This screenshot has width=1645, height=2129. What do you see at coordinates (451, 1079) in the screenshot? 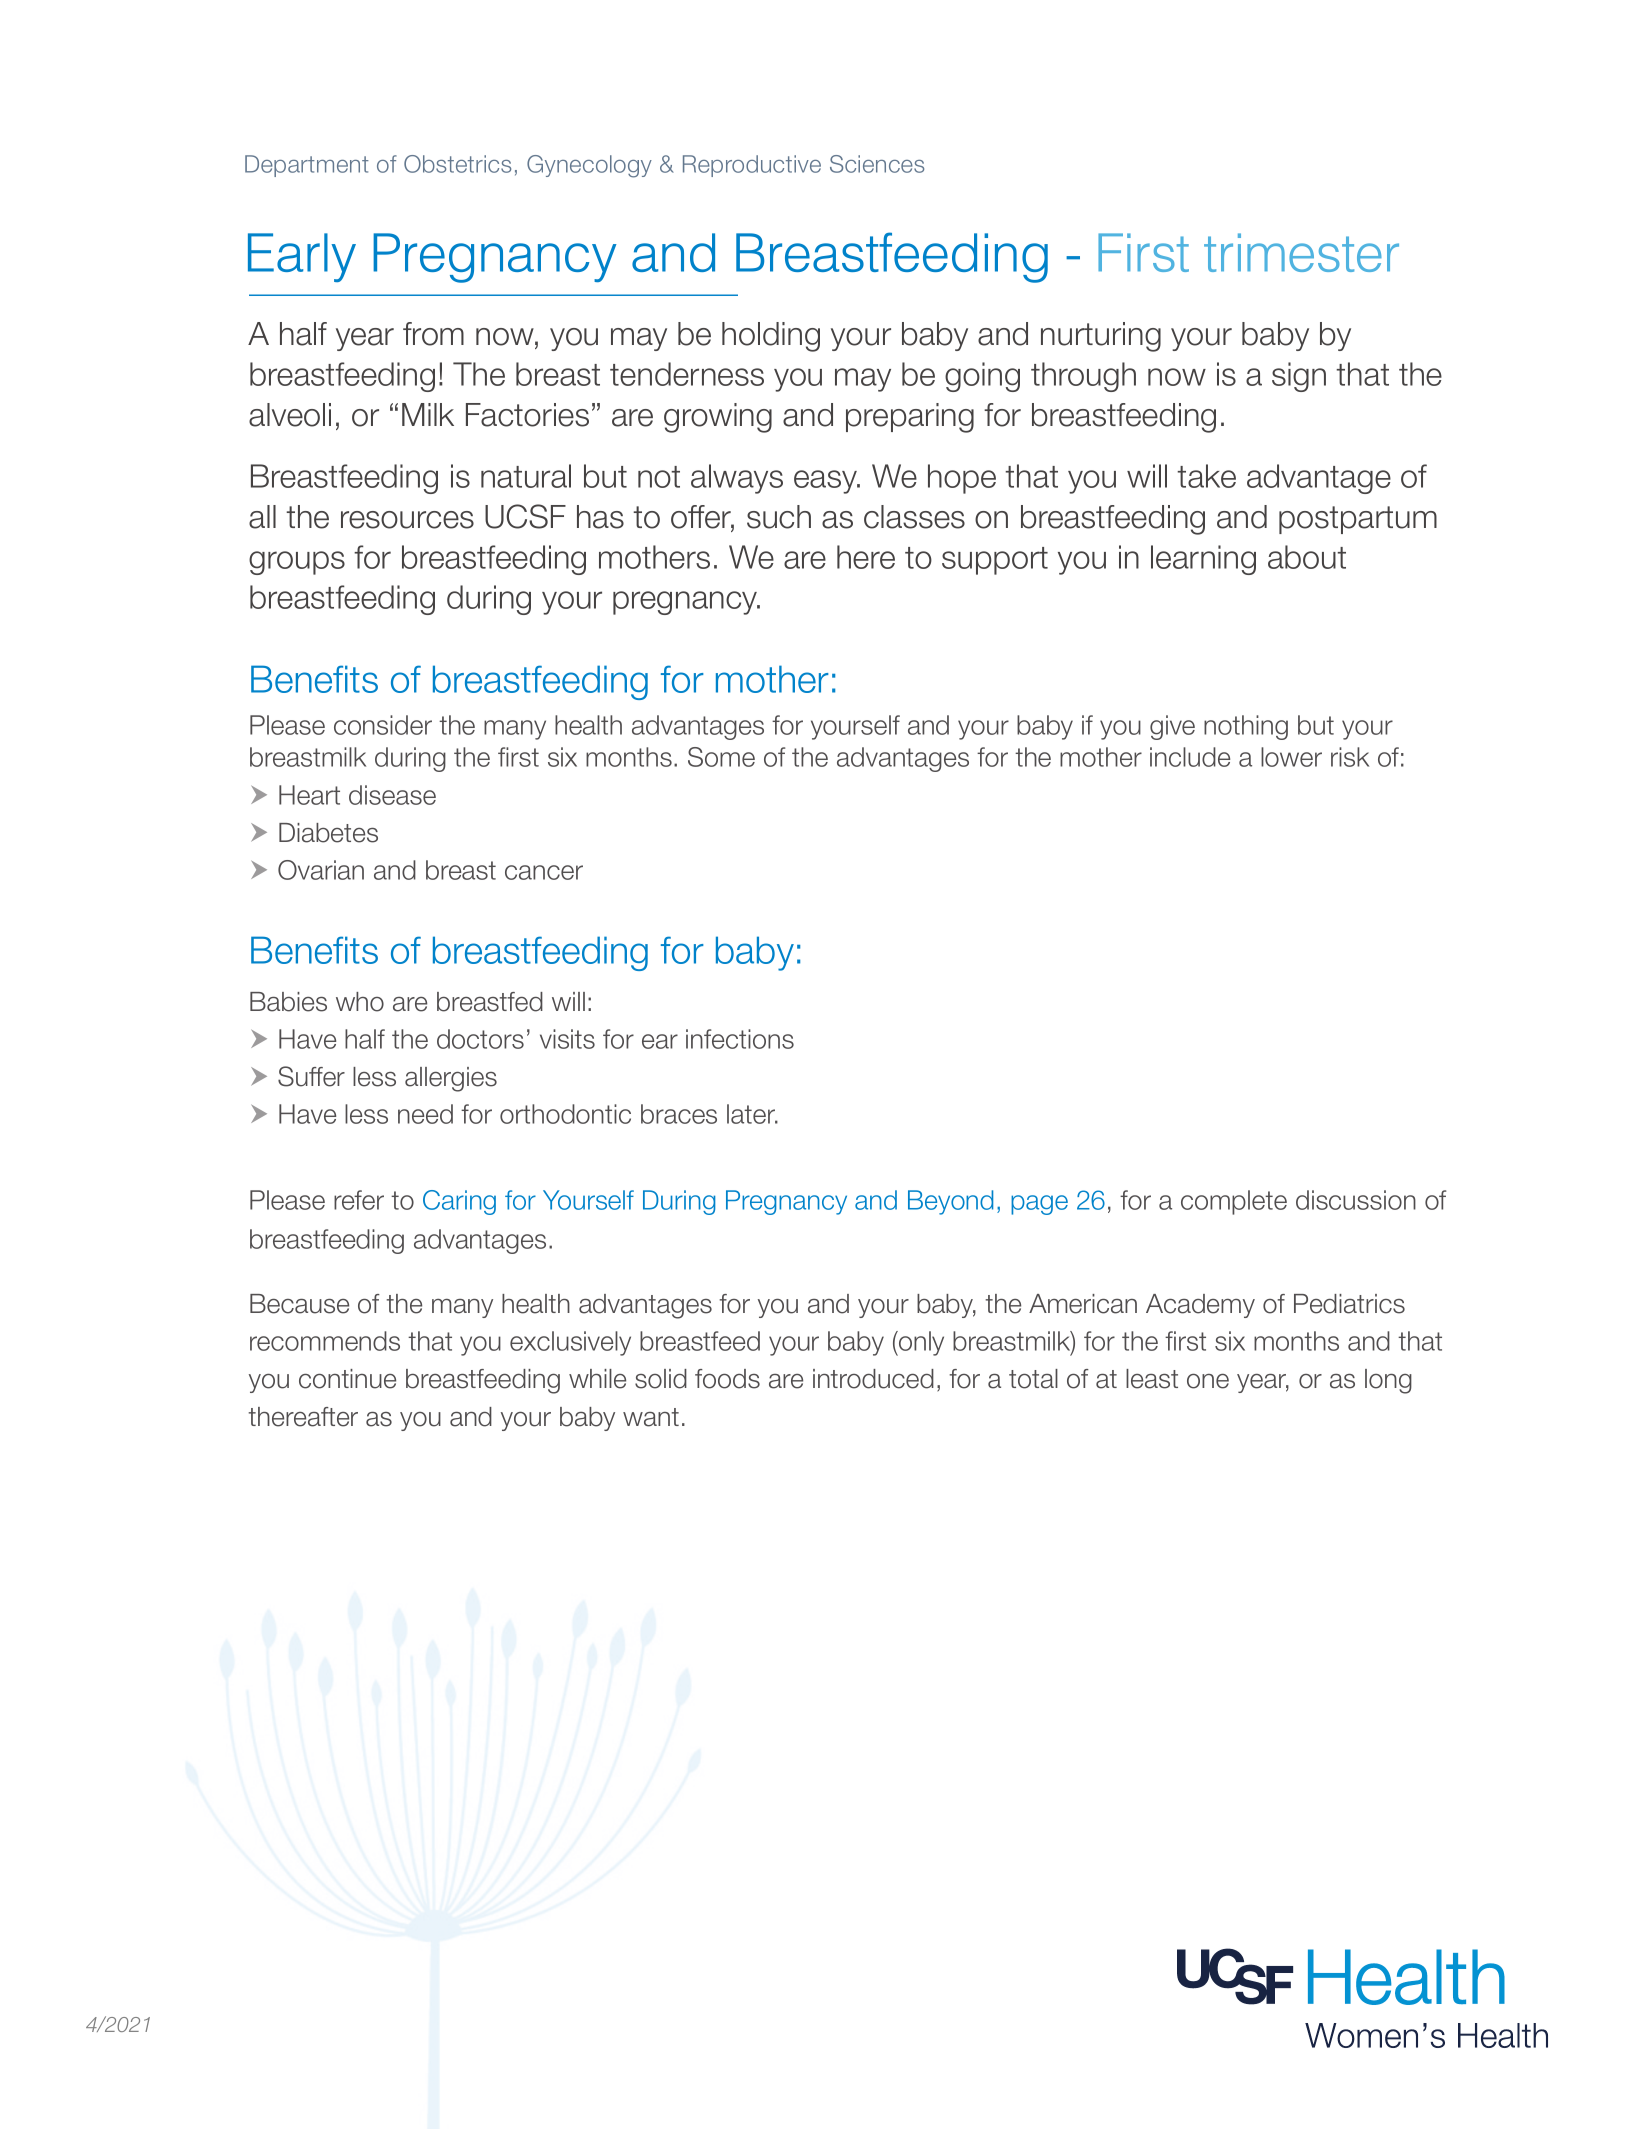
I see `allergies` at bounding box center [451, 1079].
